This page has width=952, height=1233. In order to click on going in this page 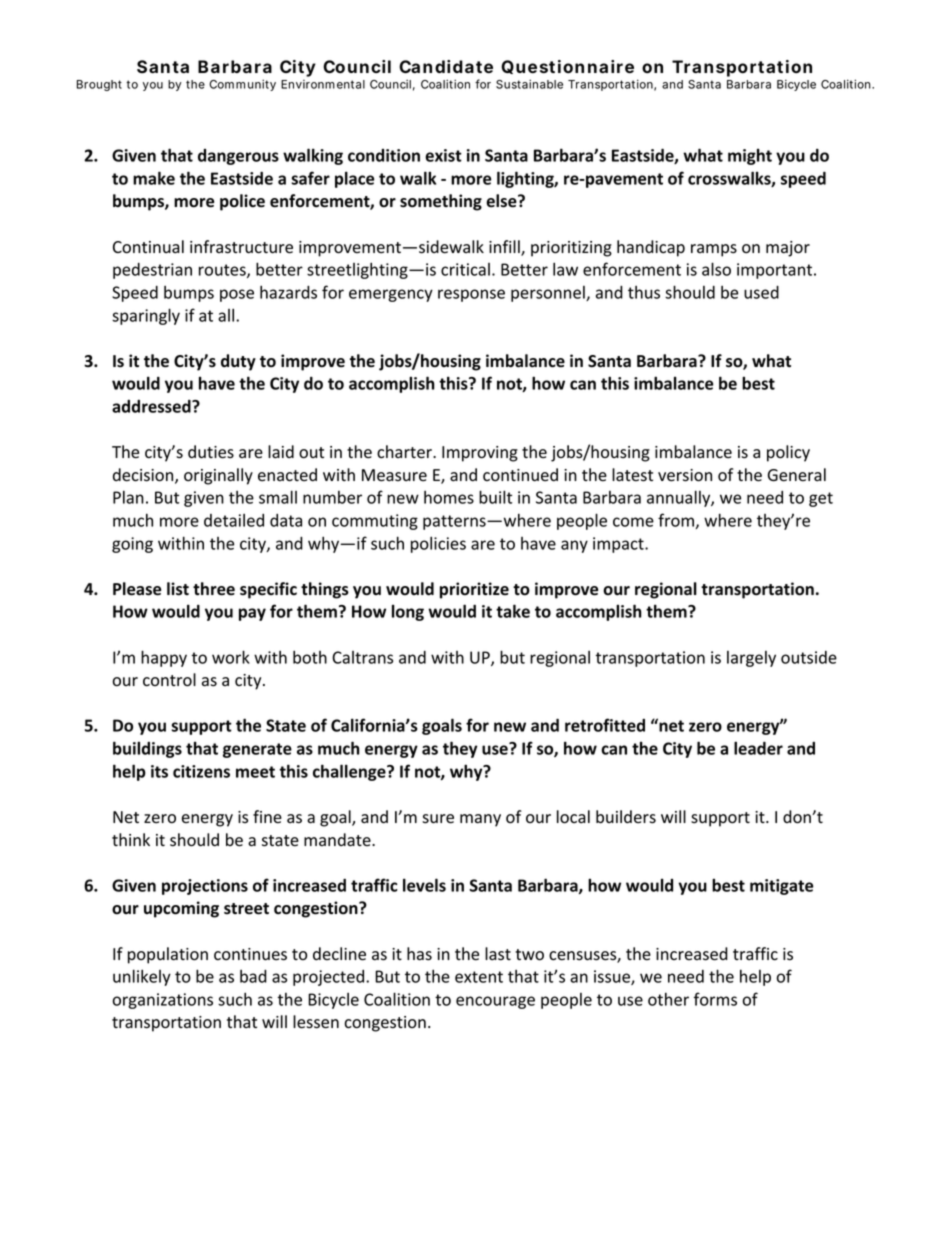, I will do `click(132, 545)`.
